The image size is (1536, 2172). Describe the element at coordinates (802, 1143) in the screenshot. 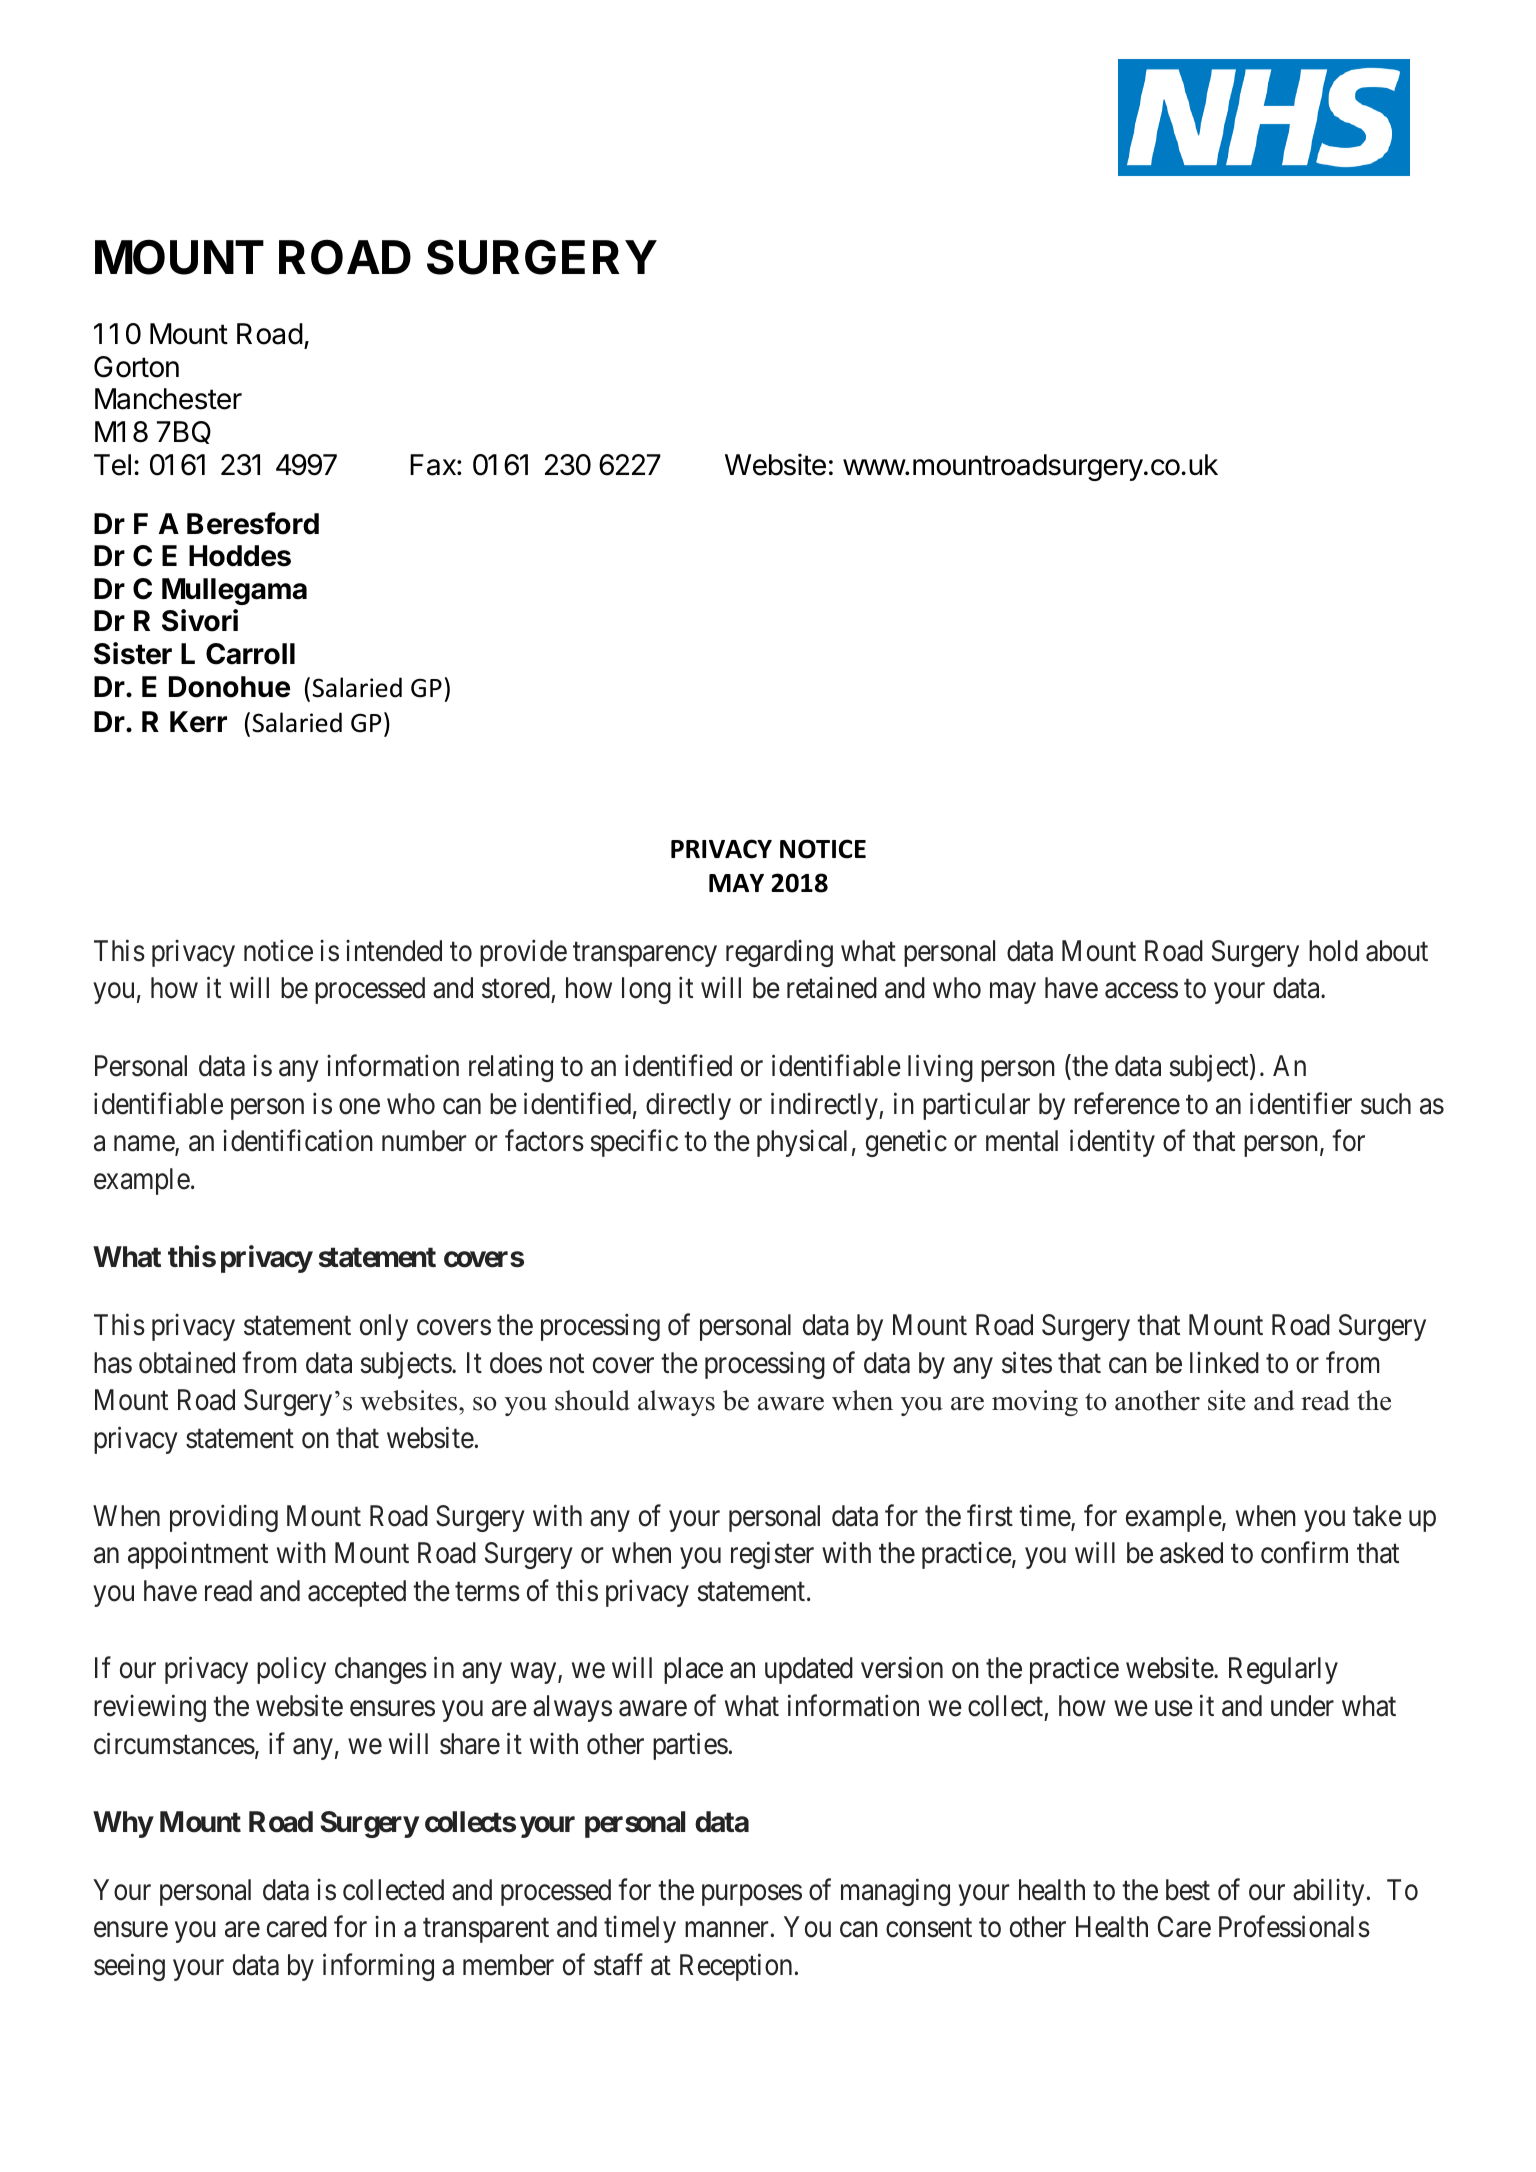

I see `physical` at that location.
